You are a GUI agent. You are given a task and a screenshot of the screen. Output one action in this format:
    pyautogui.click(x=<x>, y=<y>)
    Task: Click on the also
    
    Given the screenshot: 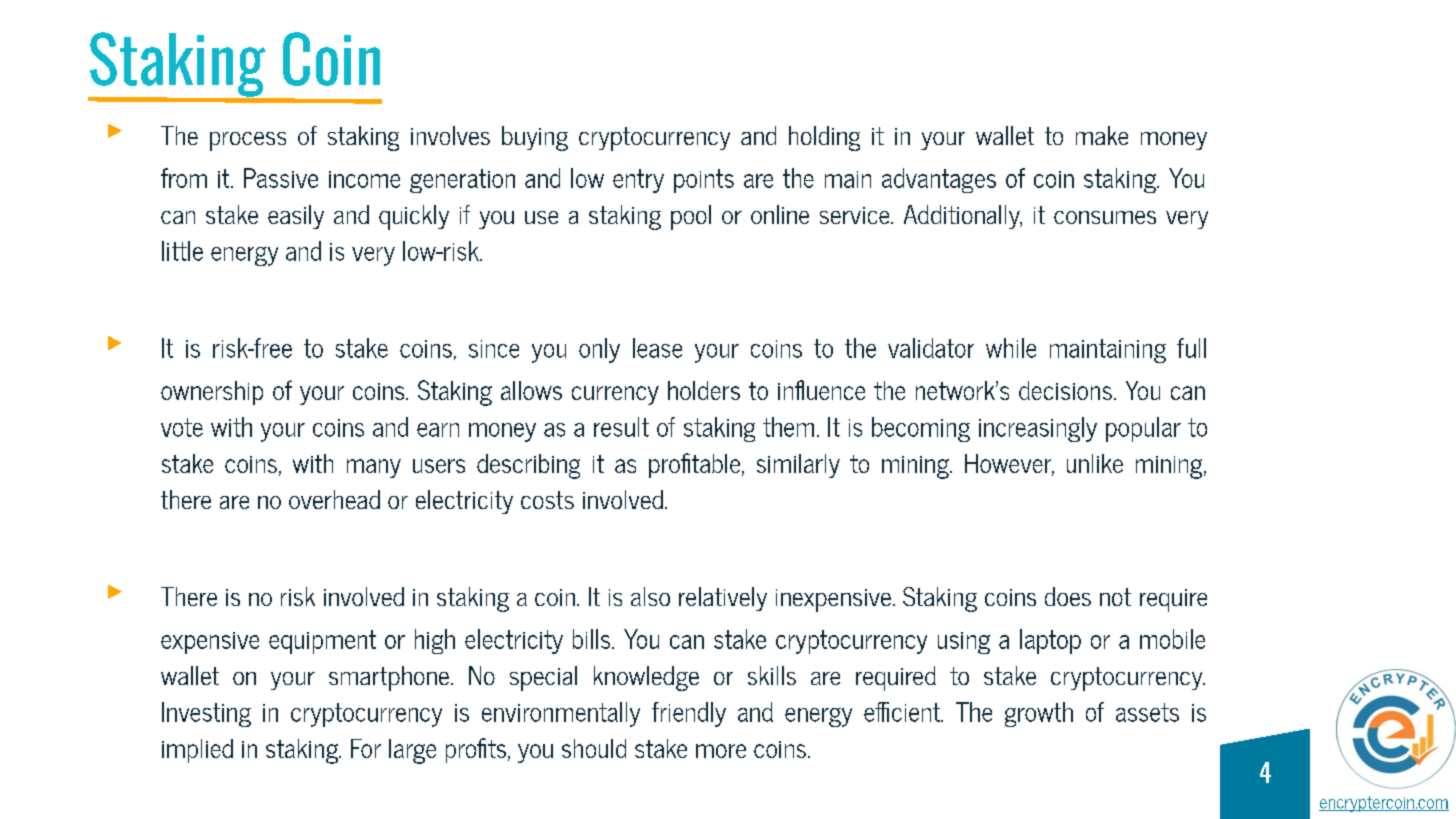 What is the action you would take?
    pyautogui.click(x=650, y=596)
